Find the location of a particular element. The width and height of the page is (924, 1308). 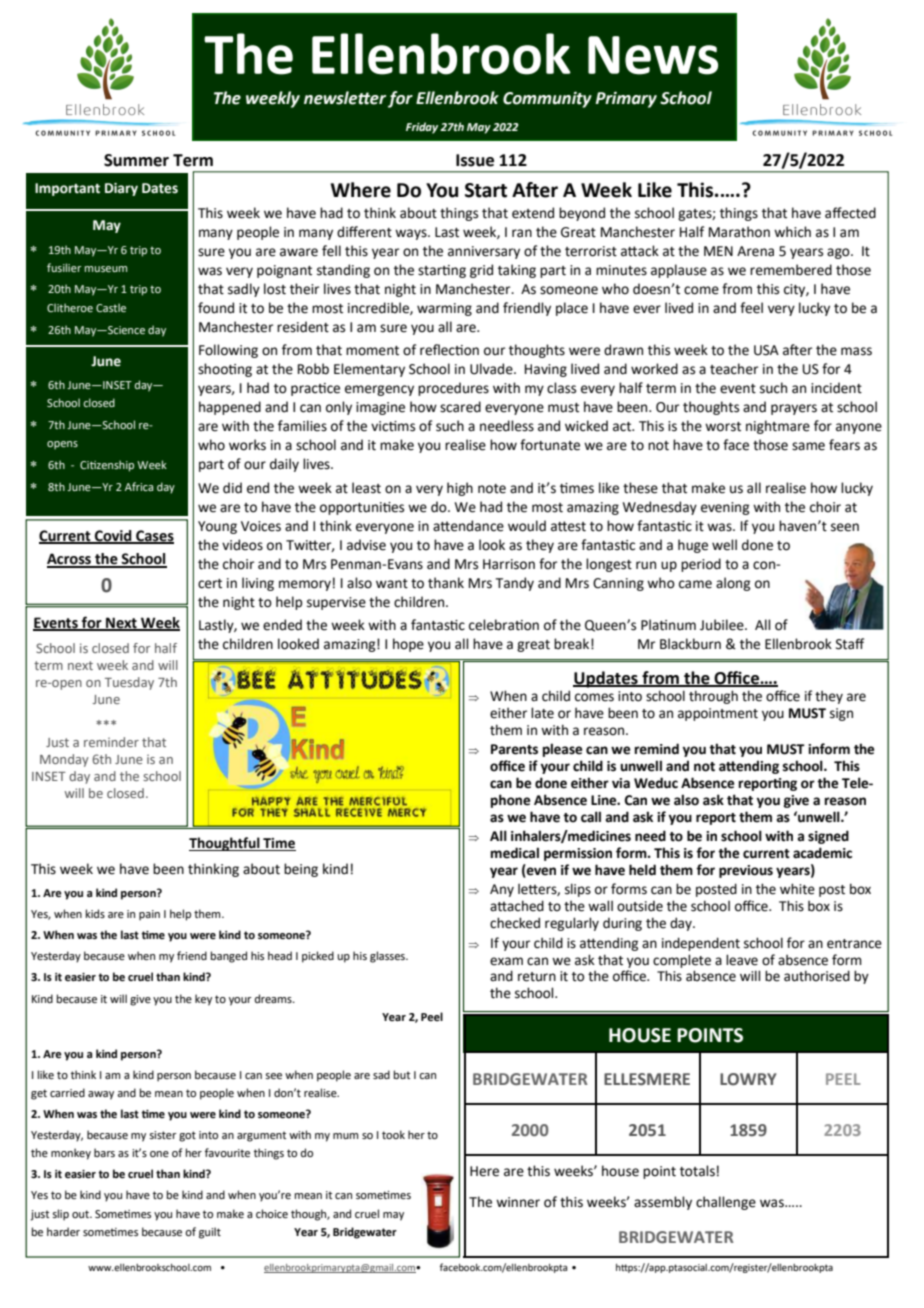

bars is located at coordinates (104, 1152).
